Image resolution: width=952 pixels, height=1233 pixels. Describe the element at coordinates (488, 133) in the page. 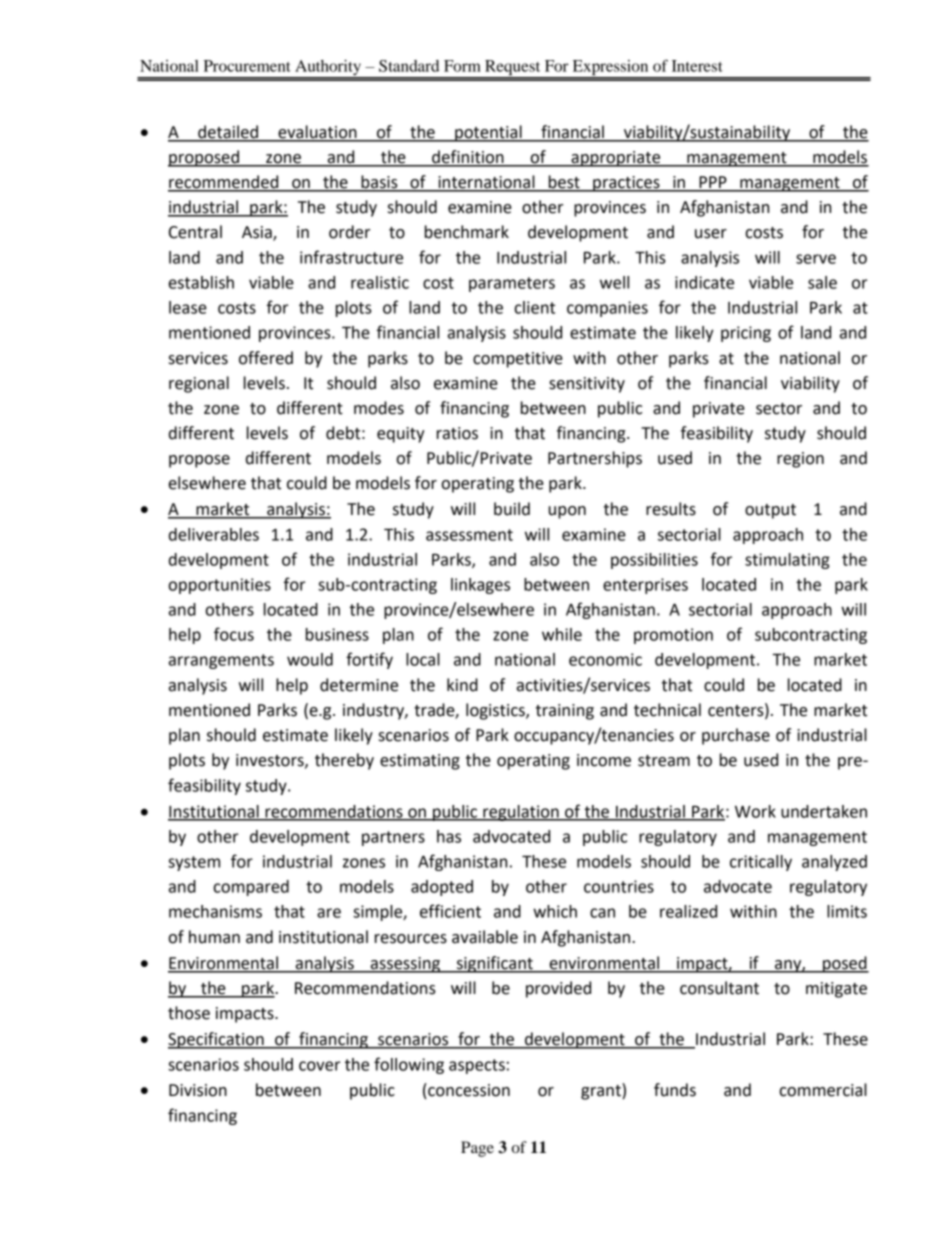

I see `potential` at that location.
